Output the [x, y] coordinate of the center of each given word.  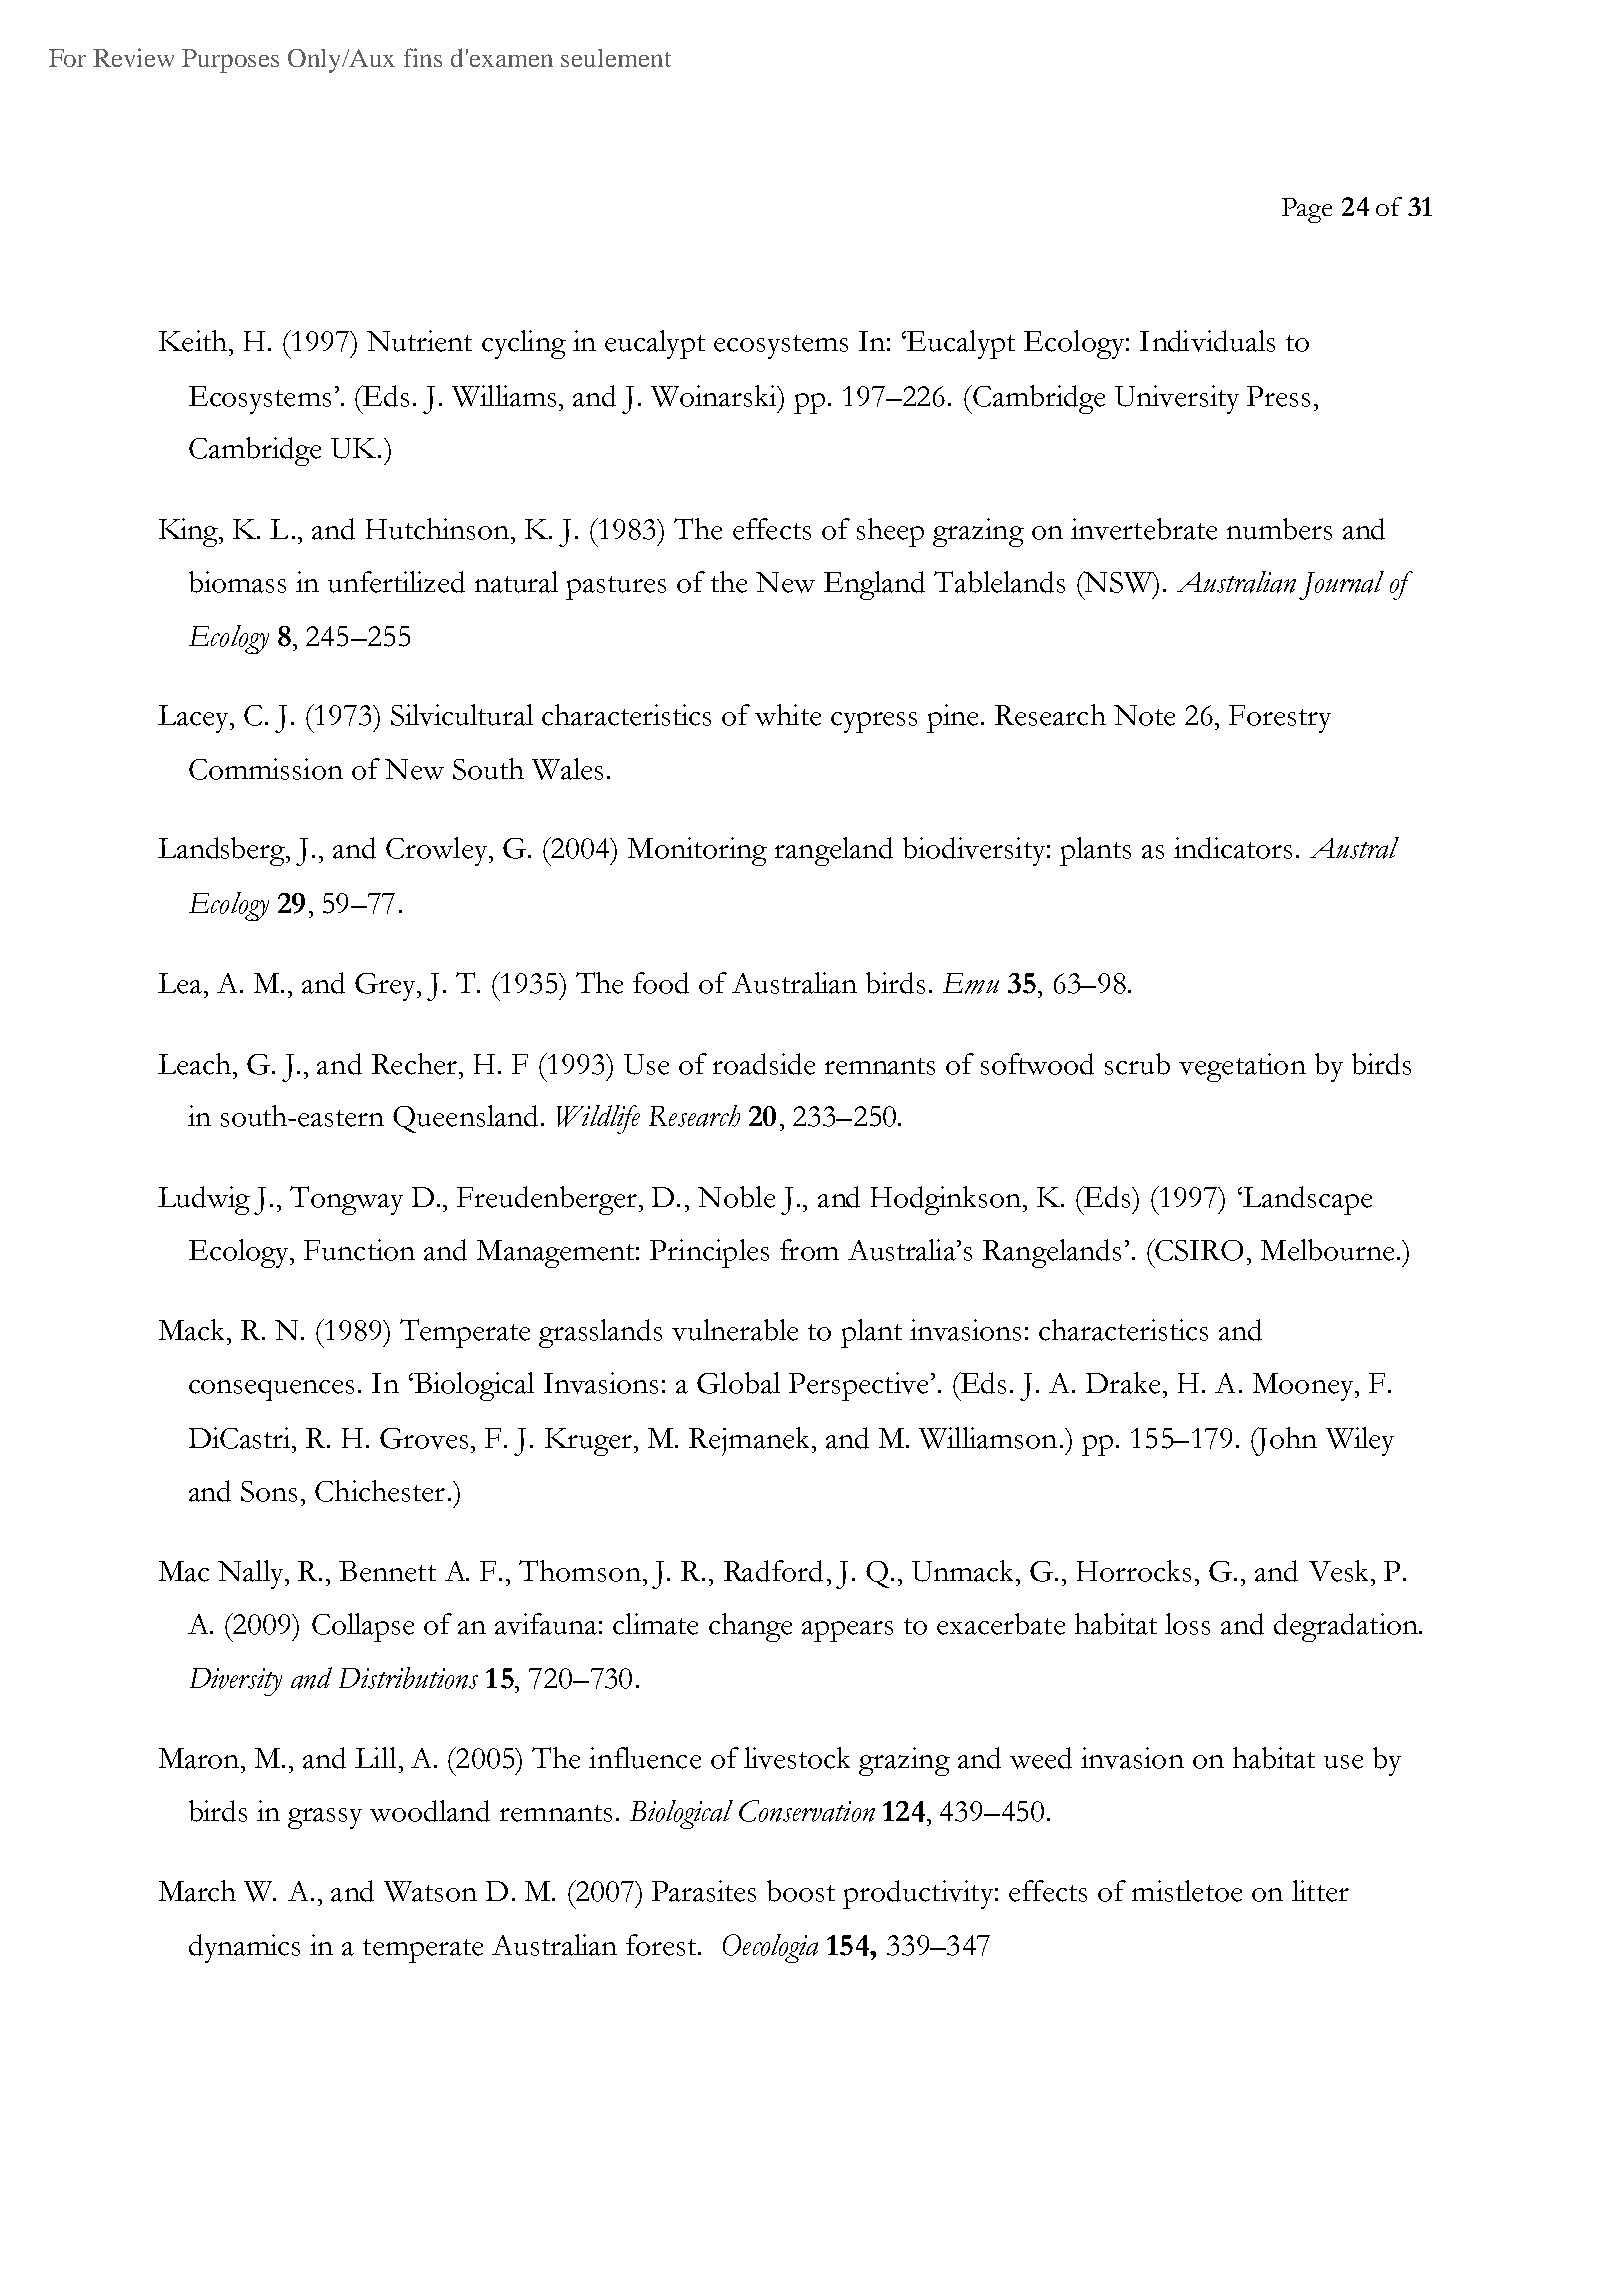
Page [1307, 210]
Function [359, 1250]
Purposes [230, 61]
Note [1144, 715]
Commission [266, 769]
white [788, 715]
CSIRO [1198, 1250]
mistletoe [1187, 1891]
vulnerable [735, 1330]
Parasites [704, 1891]
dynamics [244, 1948]
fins [423, 57]
